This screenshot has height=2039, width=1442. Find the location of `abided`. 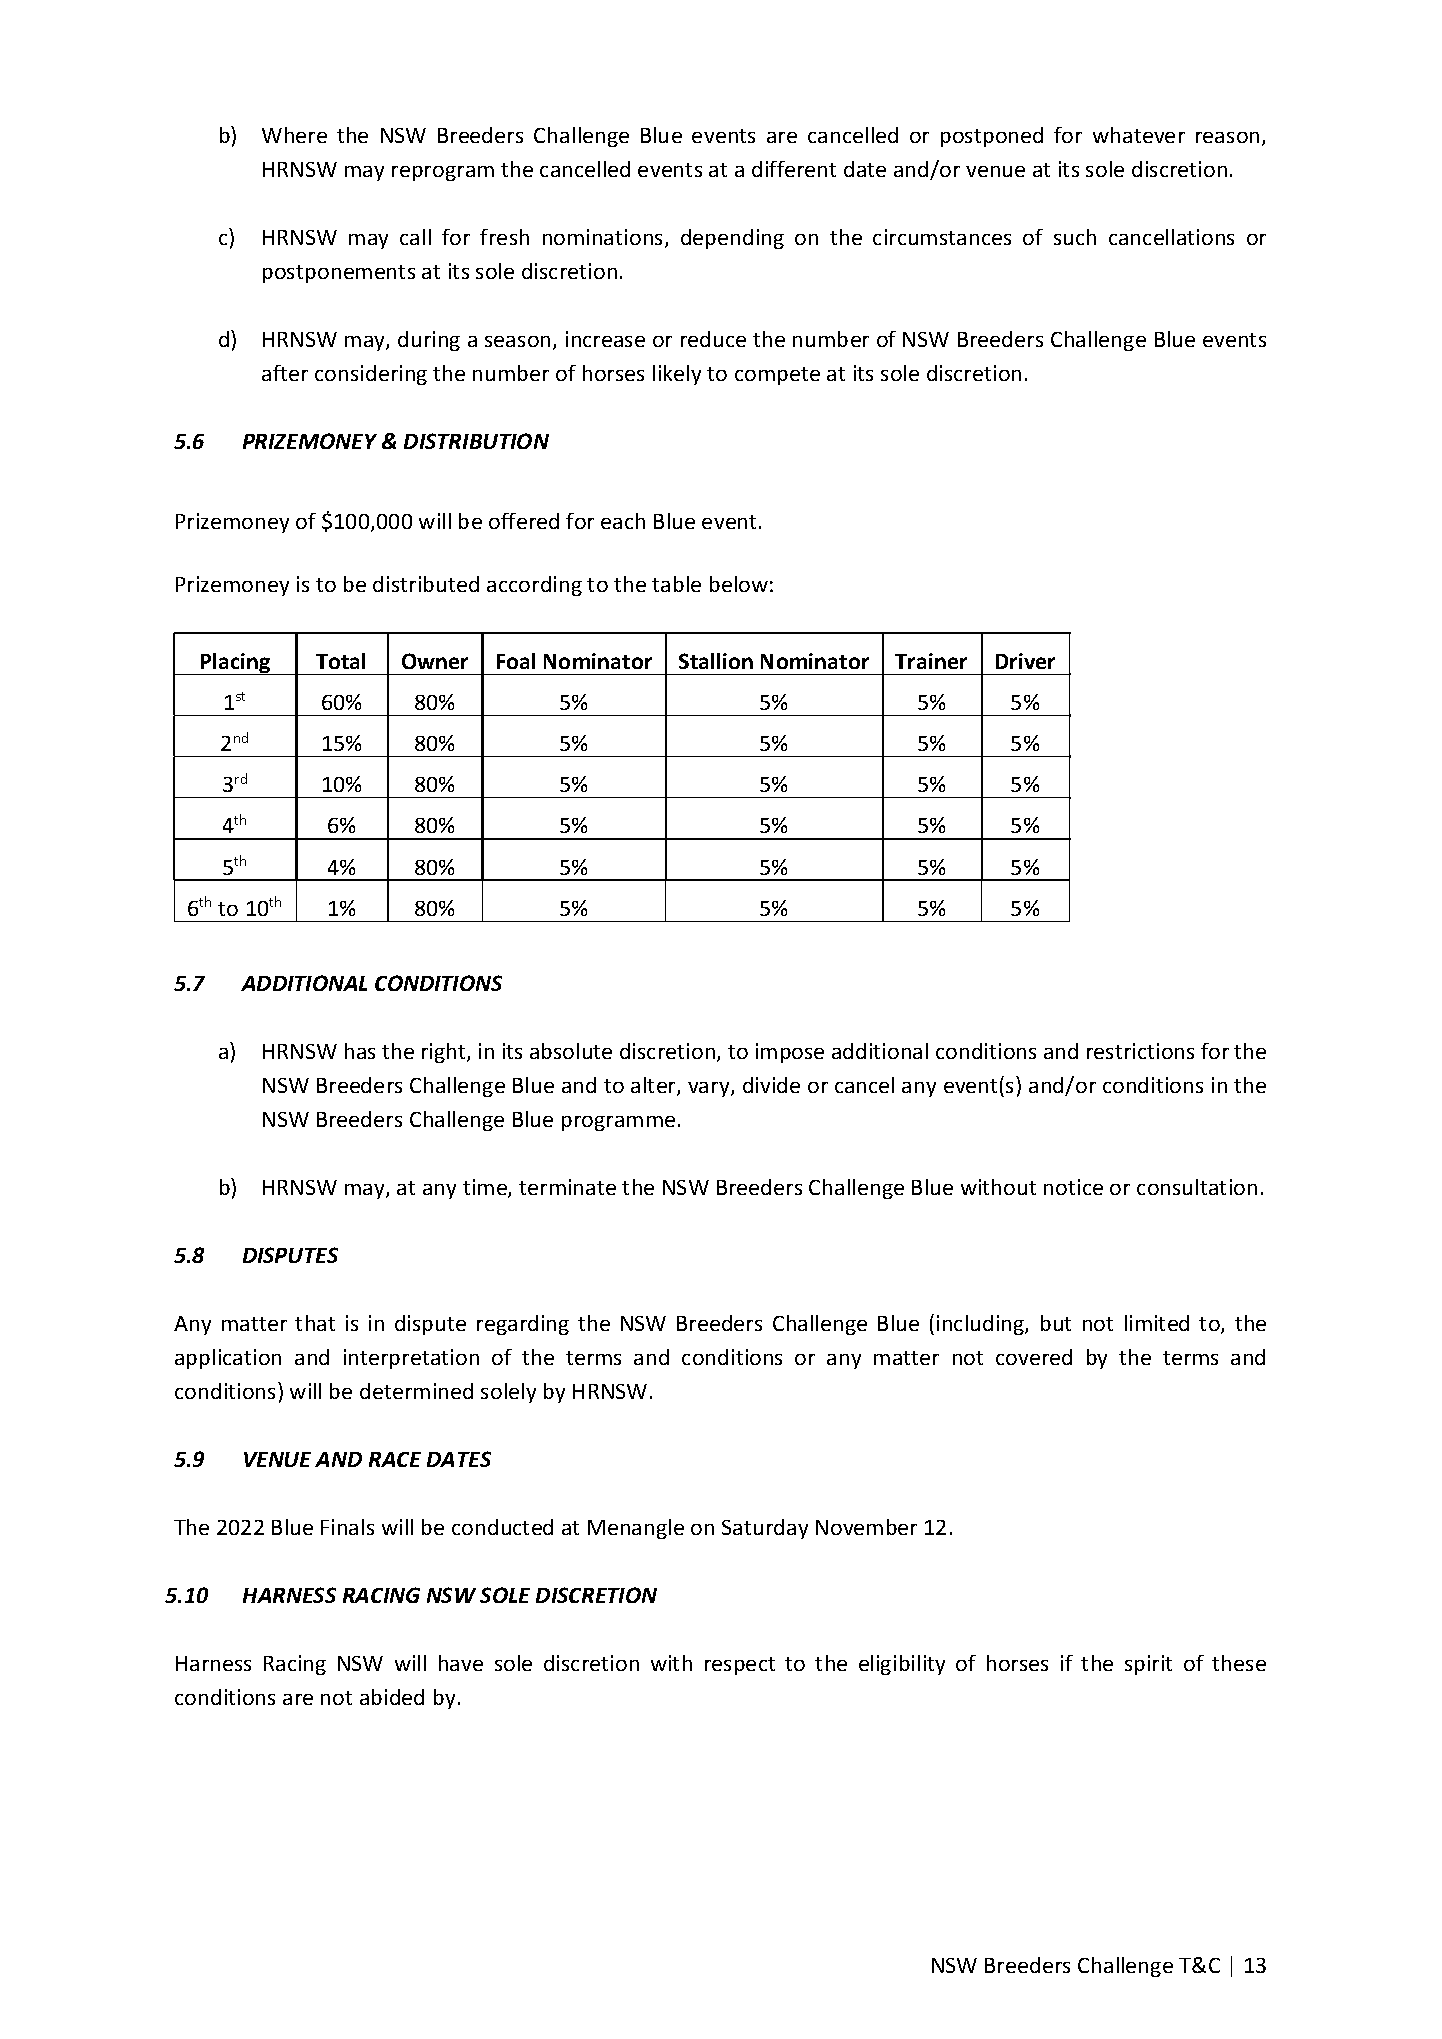

abided is located at coordinates (392, 1697).
